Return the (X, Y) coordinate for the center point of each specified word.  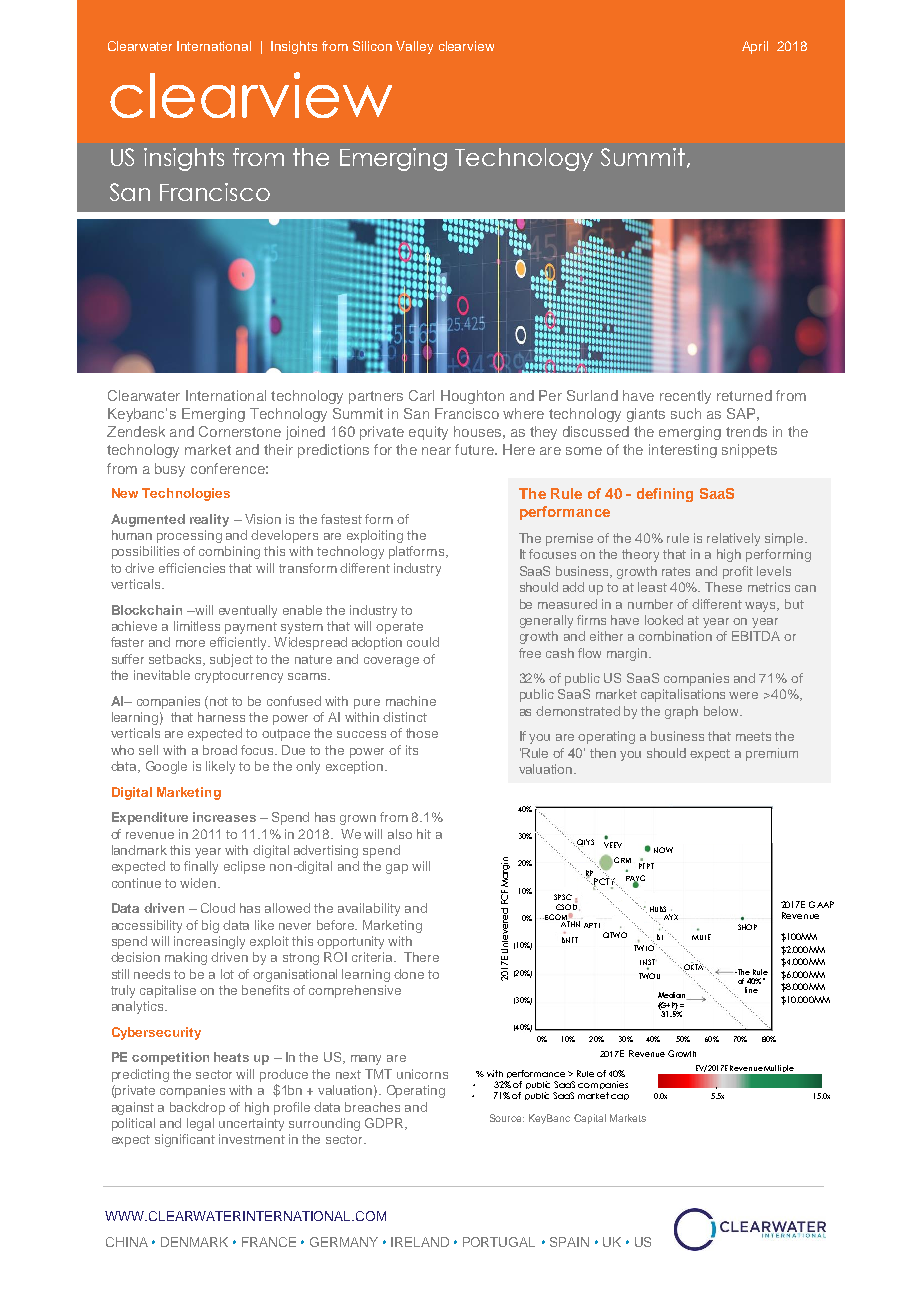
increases (224, 817)
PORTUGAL (499, 1242)
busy (170, 470)
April (755, 47)
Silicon (372, 46)
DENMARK (194, 1242)
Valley (414, 47)
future (475, 449)
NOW (663, 850)
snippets (749, 451)
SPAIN (569, 1242)
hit (424, 834)
